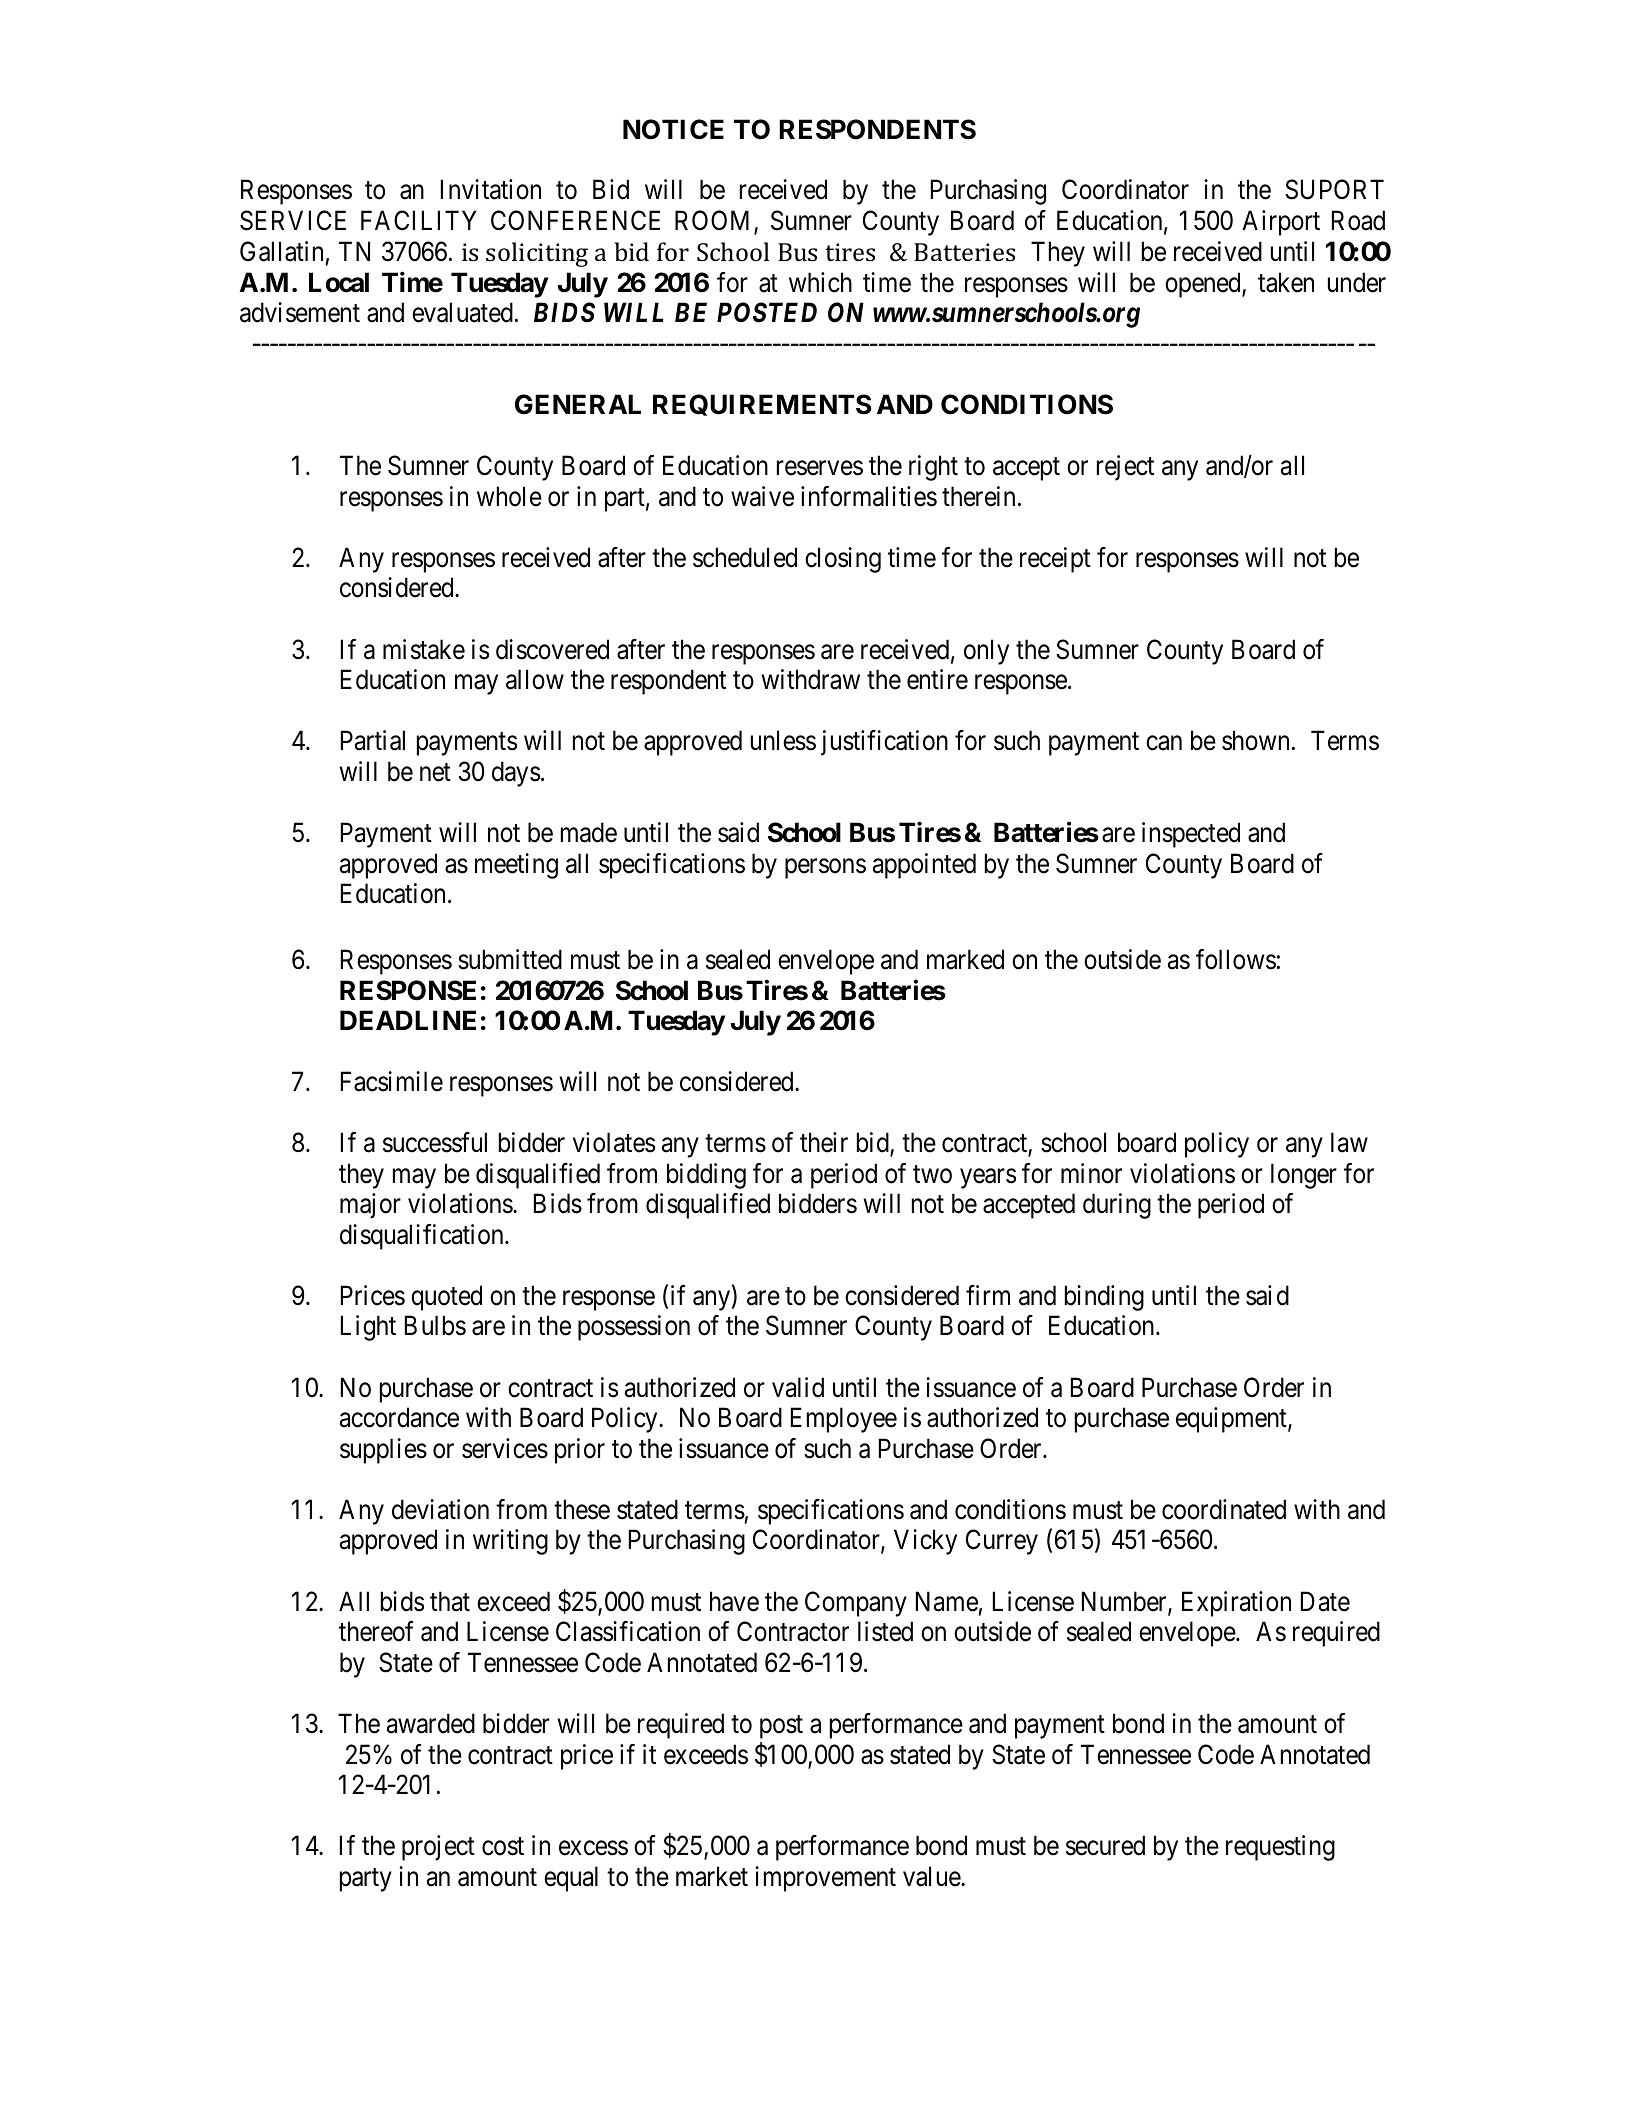  I want to click on shown, so click(1255, 740).
